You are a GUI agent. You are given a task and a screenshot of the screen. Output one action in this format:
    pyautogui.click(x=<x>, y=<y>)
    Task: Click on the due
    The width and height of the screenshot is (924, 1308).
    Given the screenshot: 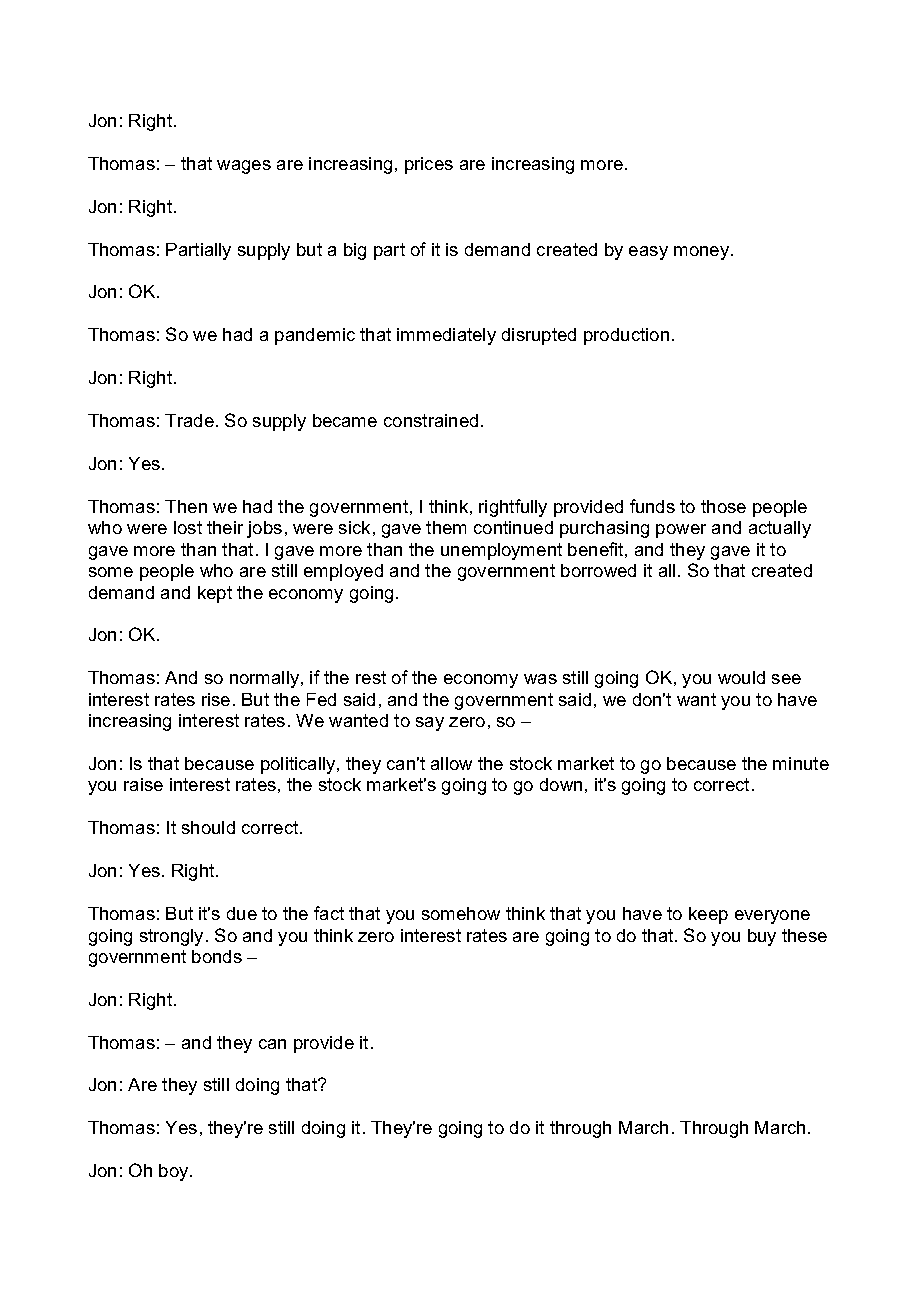 What is the action you would take?
    pyautogui.click(x=242, y=913)
